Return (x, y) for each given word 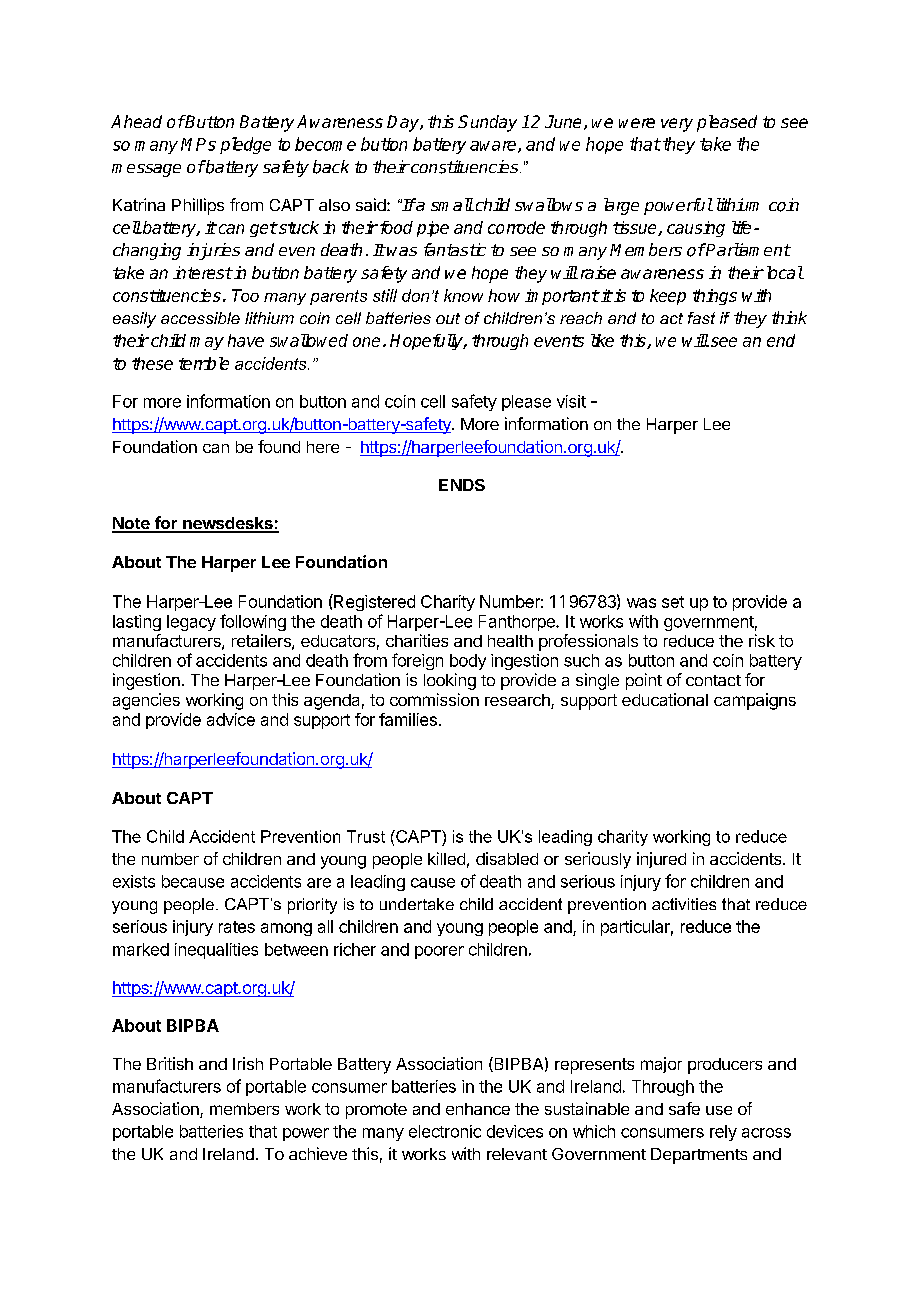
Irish (248, 1063)
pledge (245, 145)
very (677, 125)
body (468, 662)
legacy (191, 623)
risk (762, 640)
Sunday (487, 123)
